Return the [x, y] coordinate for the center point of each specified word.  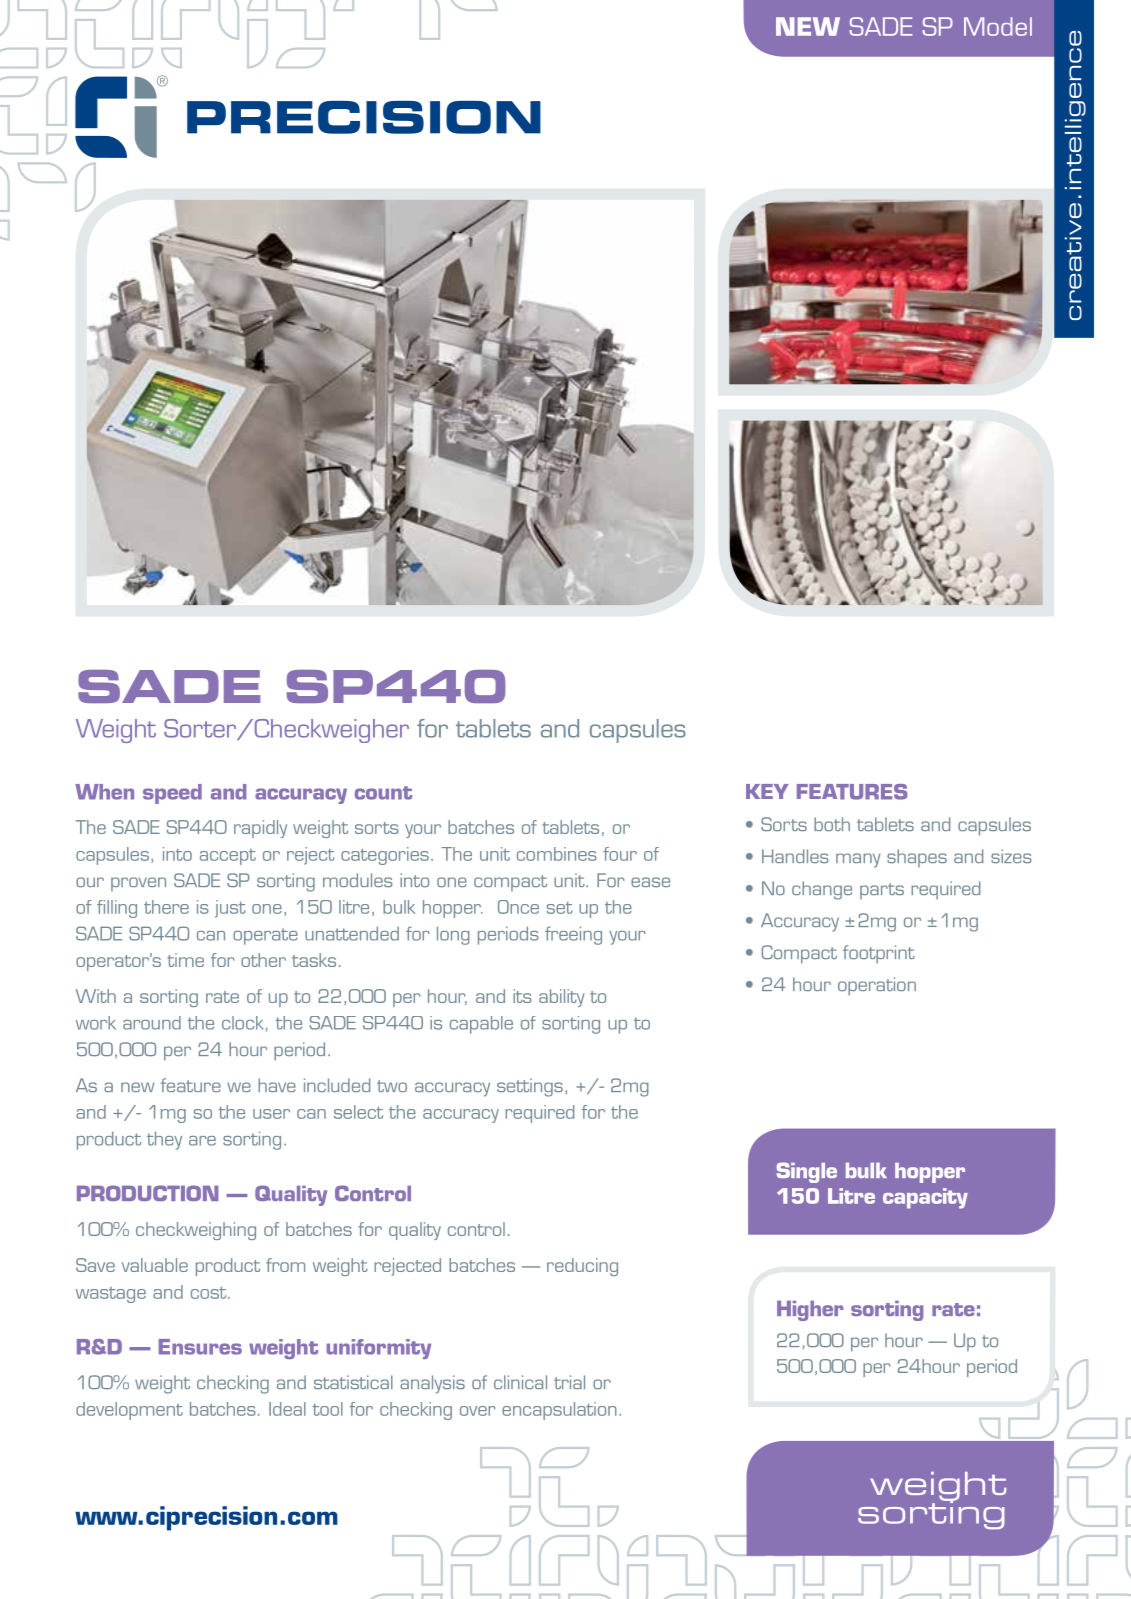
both [832, 824]
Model [998, 26]
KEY [767, 791]
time [185, 960]
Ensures [200, 1347]
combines [557, 854]
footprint [879, 954]
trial [569, 1382]
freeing [573, 935]
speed [172, 794]
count [383, 793]
